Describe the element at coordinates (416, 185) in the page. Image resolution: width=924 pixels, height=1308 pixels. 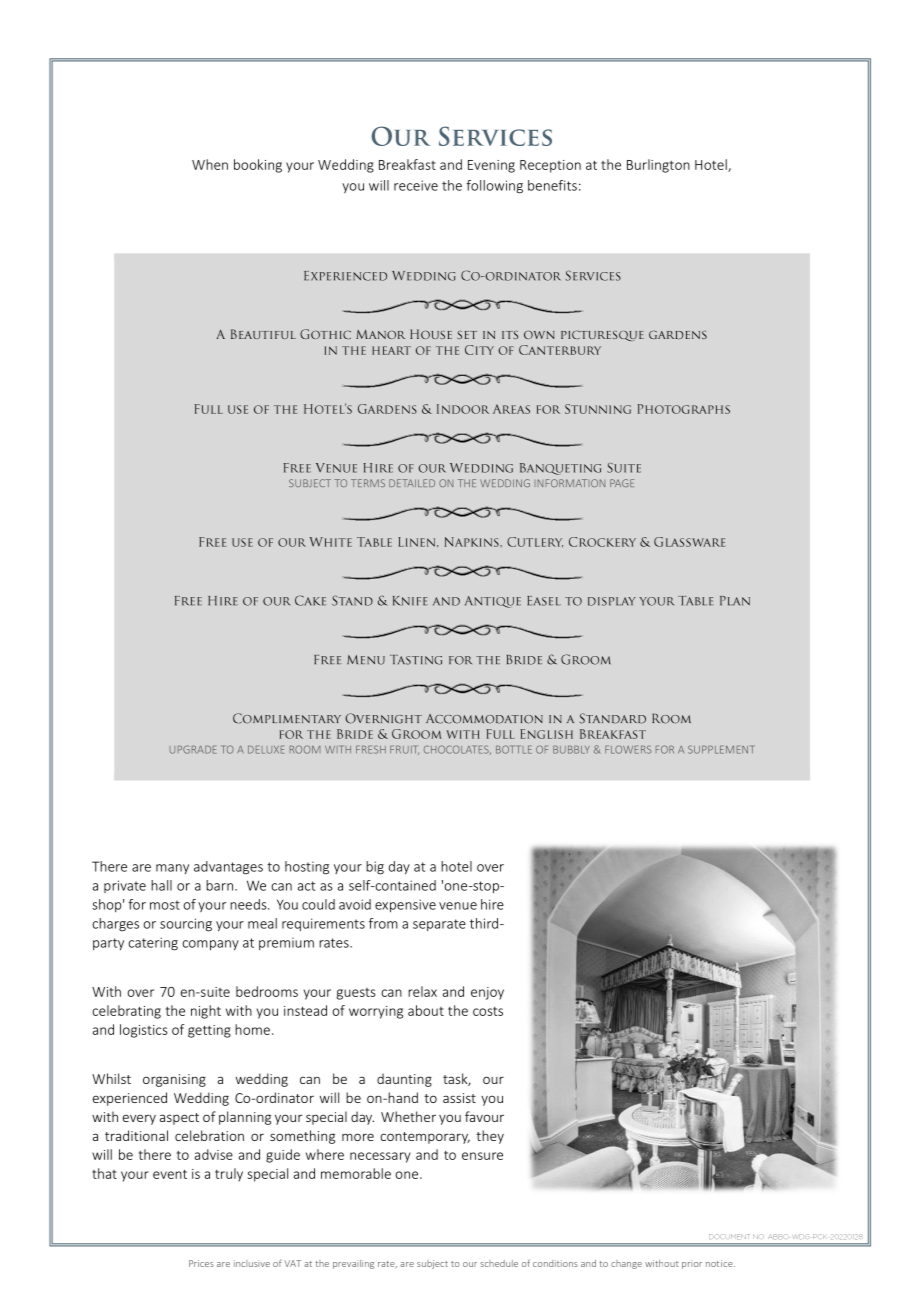
I see `receive` at that location.
